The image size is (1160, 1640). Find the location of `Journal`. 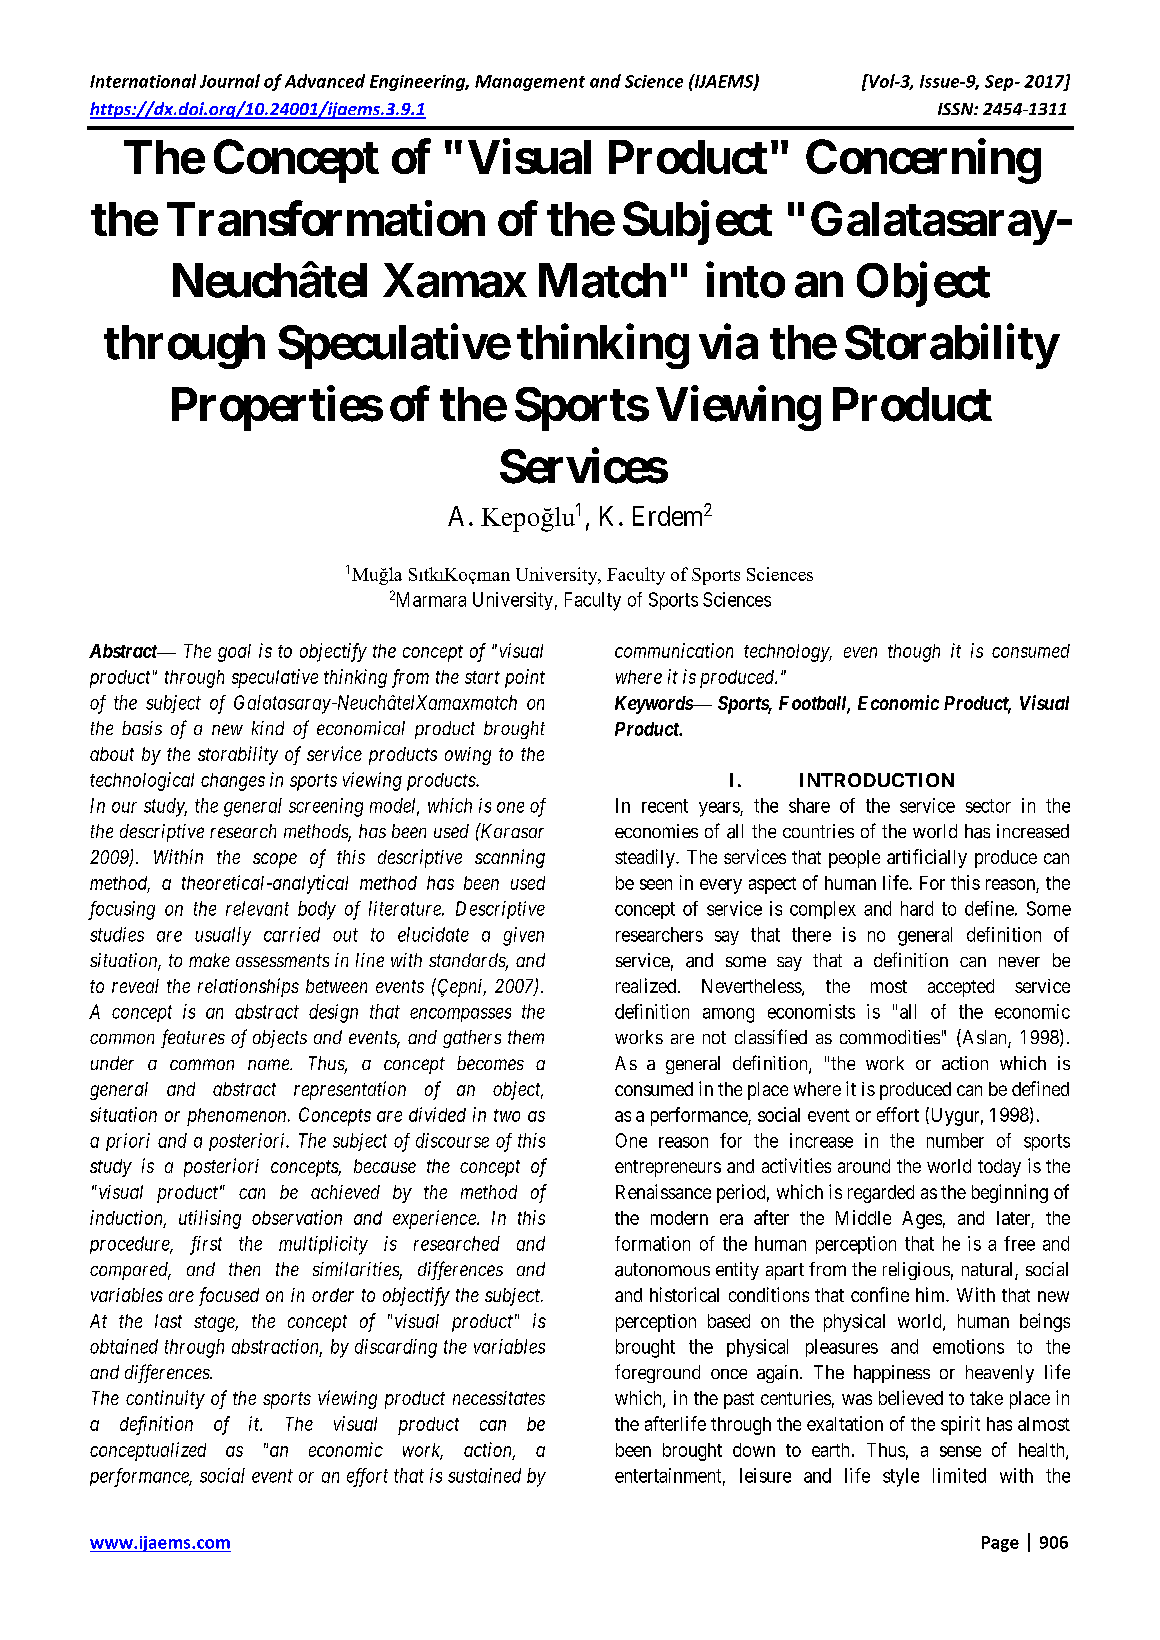

Journal is located at coordinates (230, 81).
